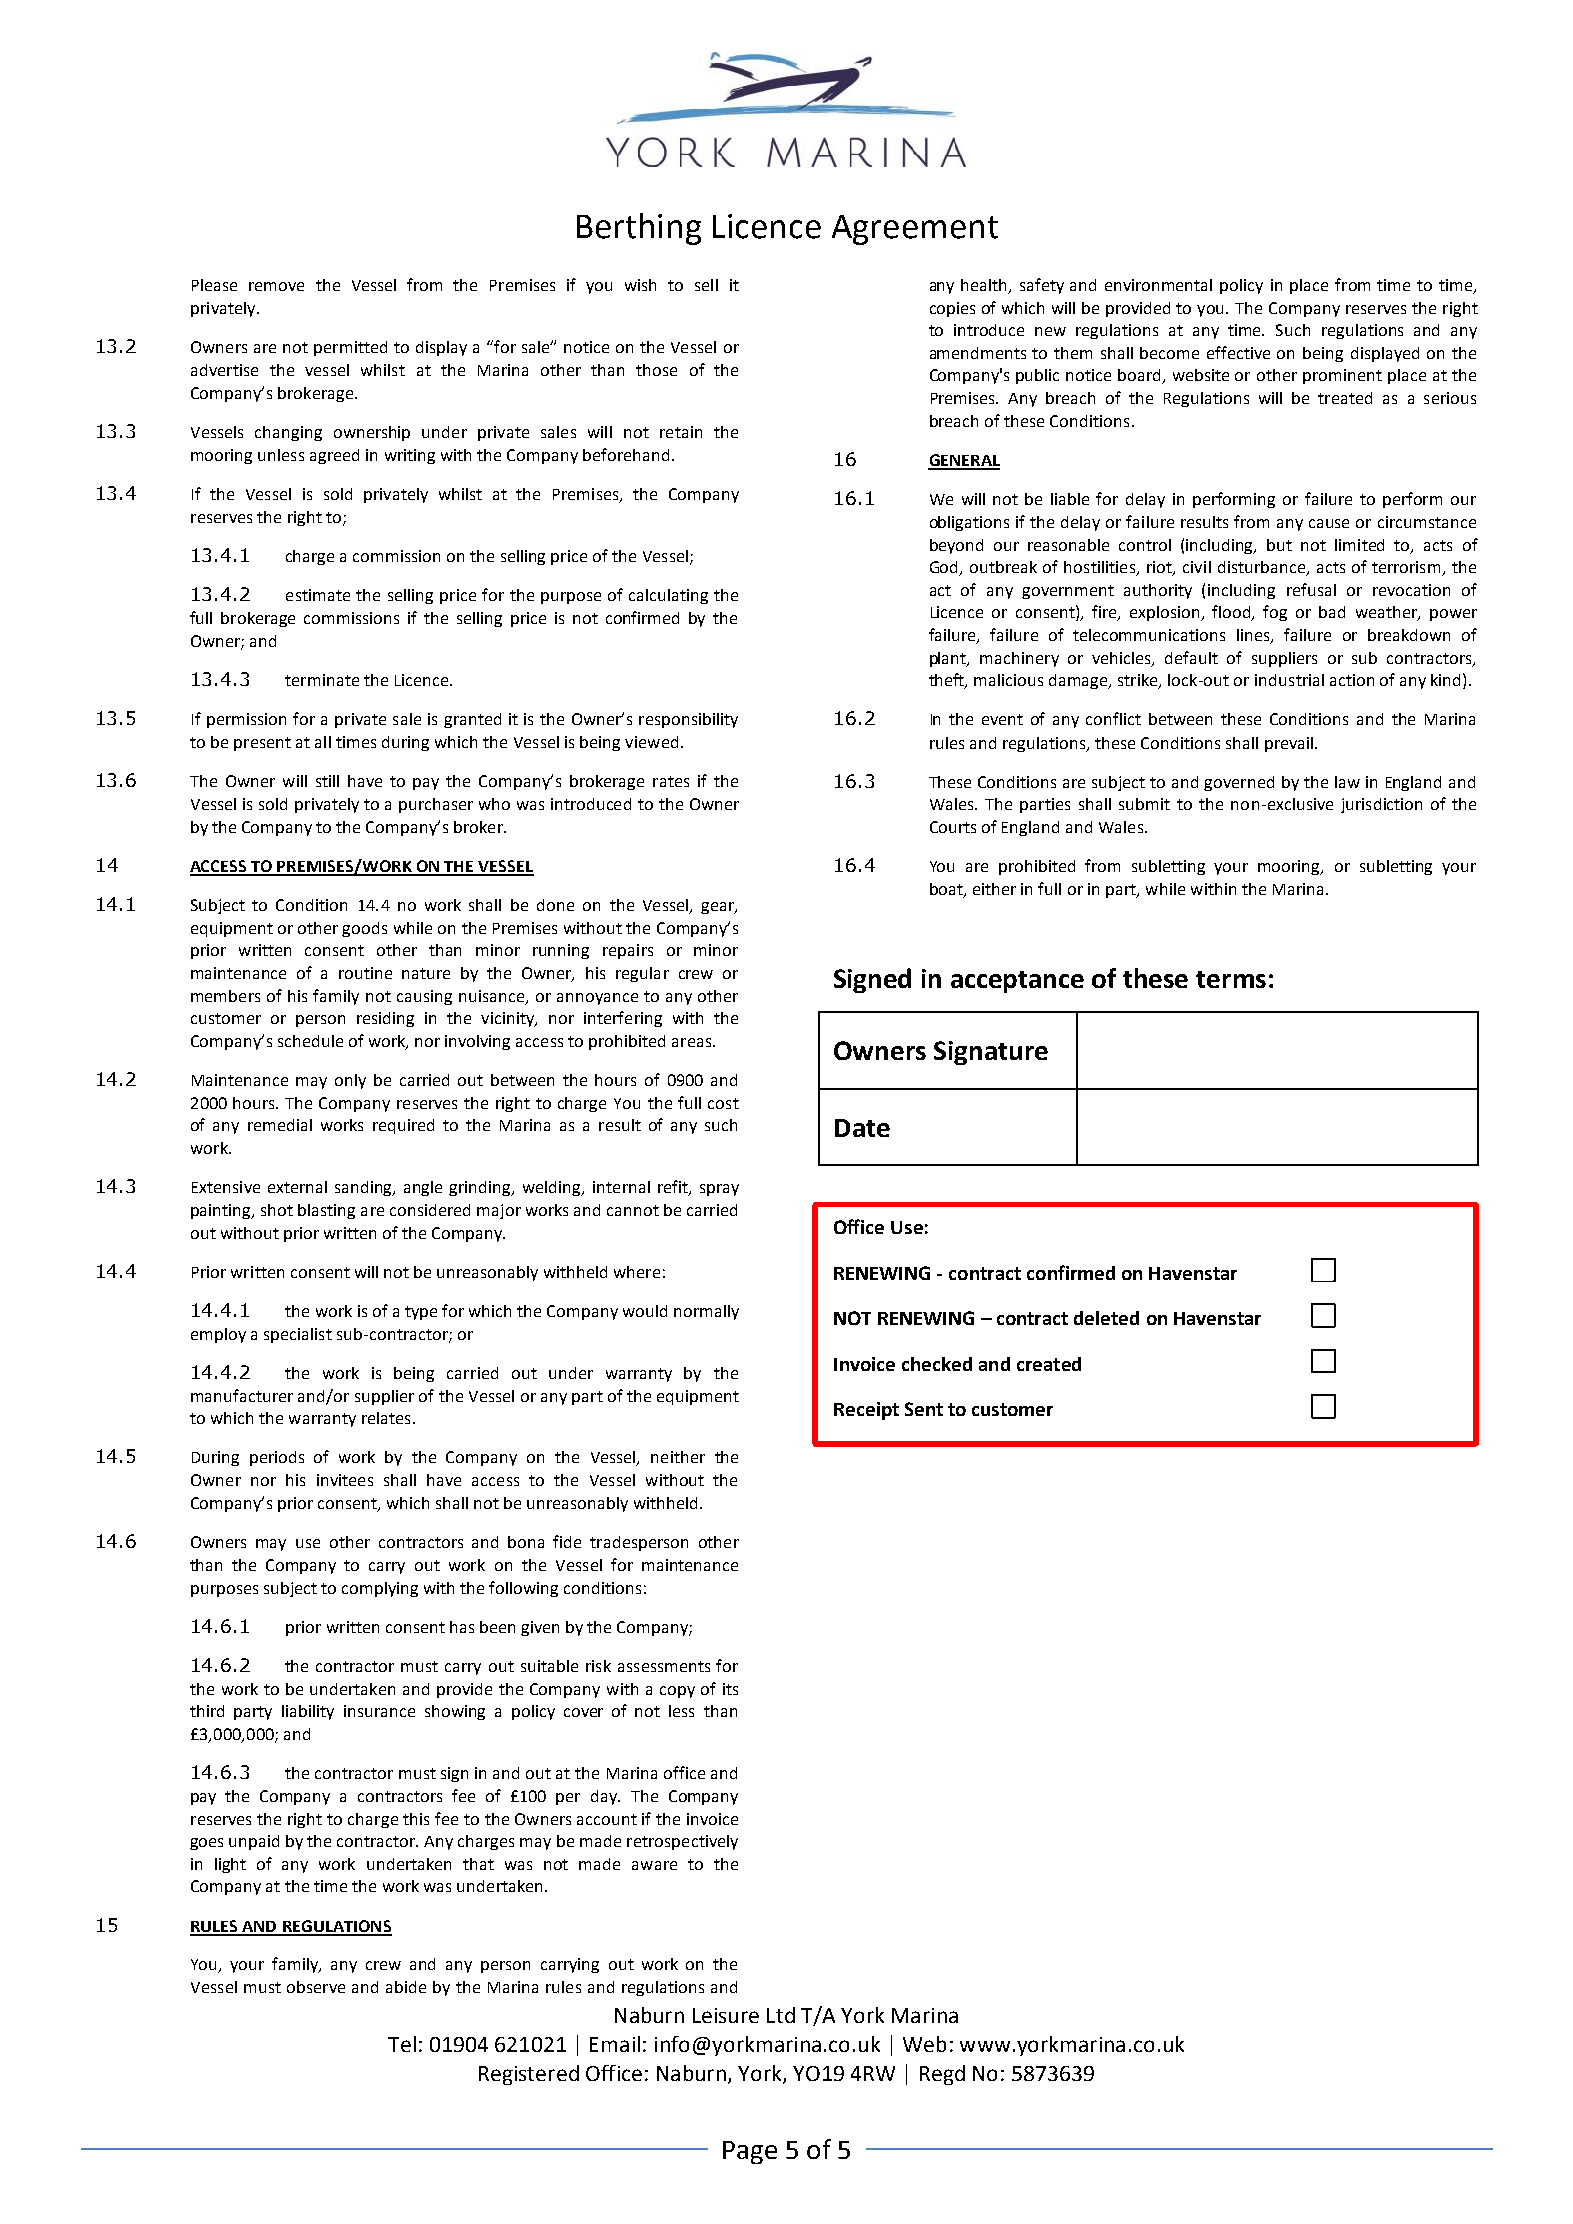 The image size is (1573, 2224). What do you see at coordinates (1290, 744) in the document?
I see `prevail` at bounding box center [1290, 744].
